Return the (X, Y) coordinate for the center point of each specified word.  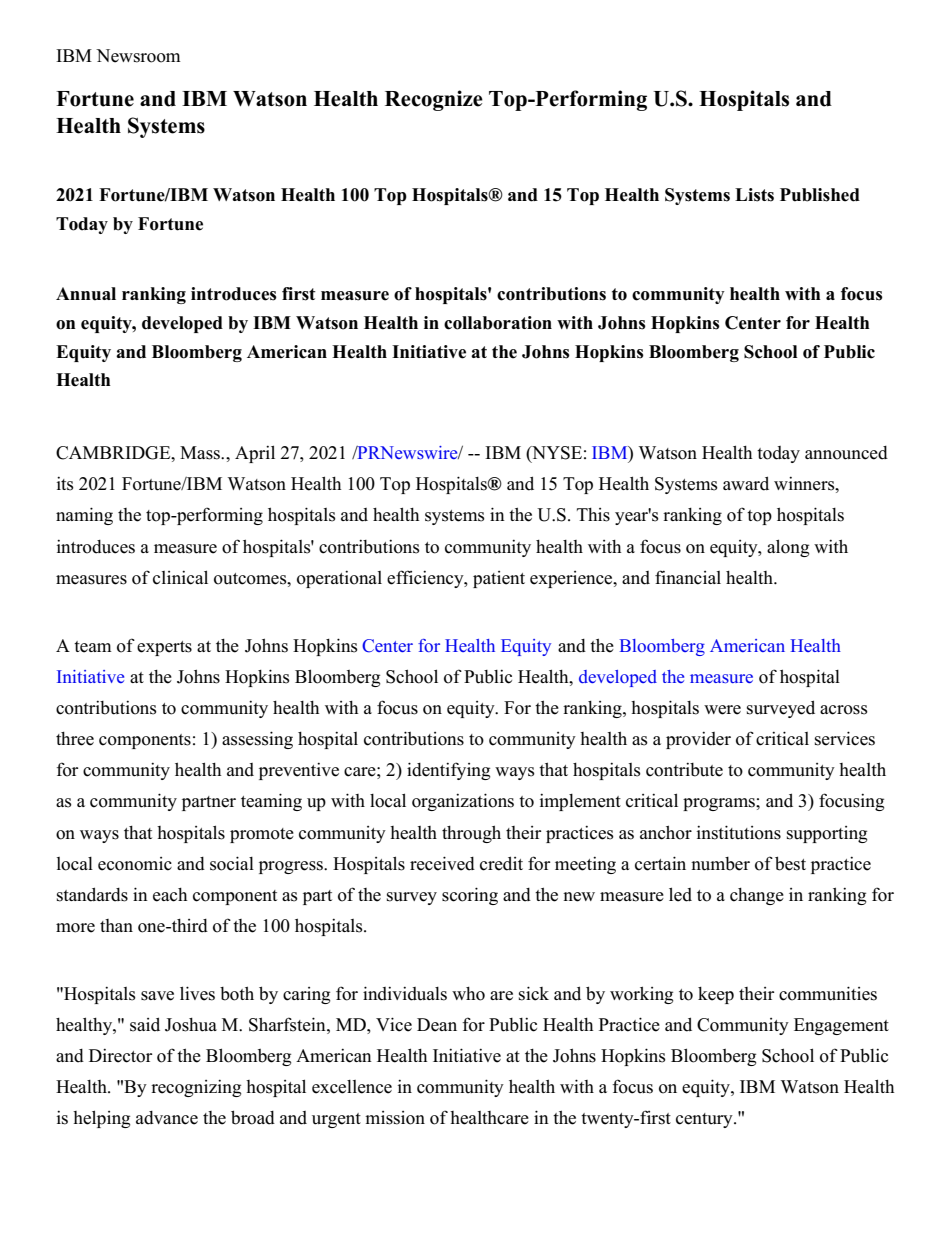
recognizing (196, 1088)
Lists (754, 195)
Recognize (434, 100)
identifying (448, 771)
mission (395, 1118)
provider (698, 740)
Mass (201, 453)
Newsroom (138, 56)
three (75, 739)
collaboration (498, 323)
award (746, 483)
